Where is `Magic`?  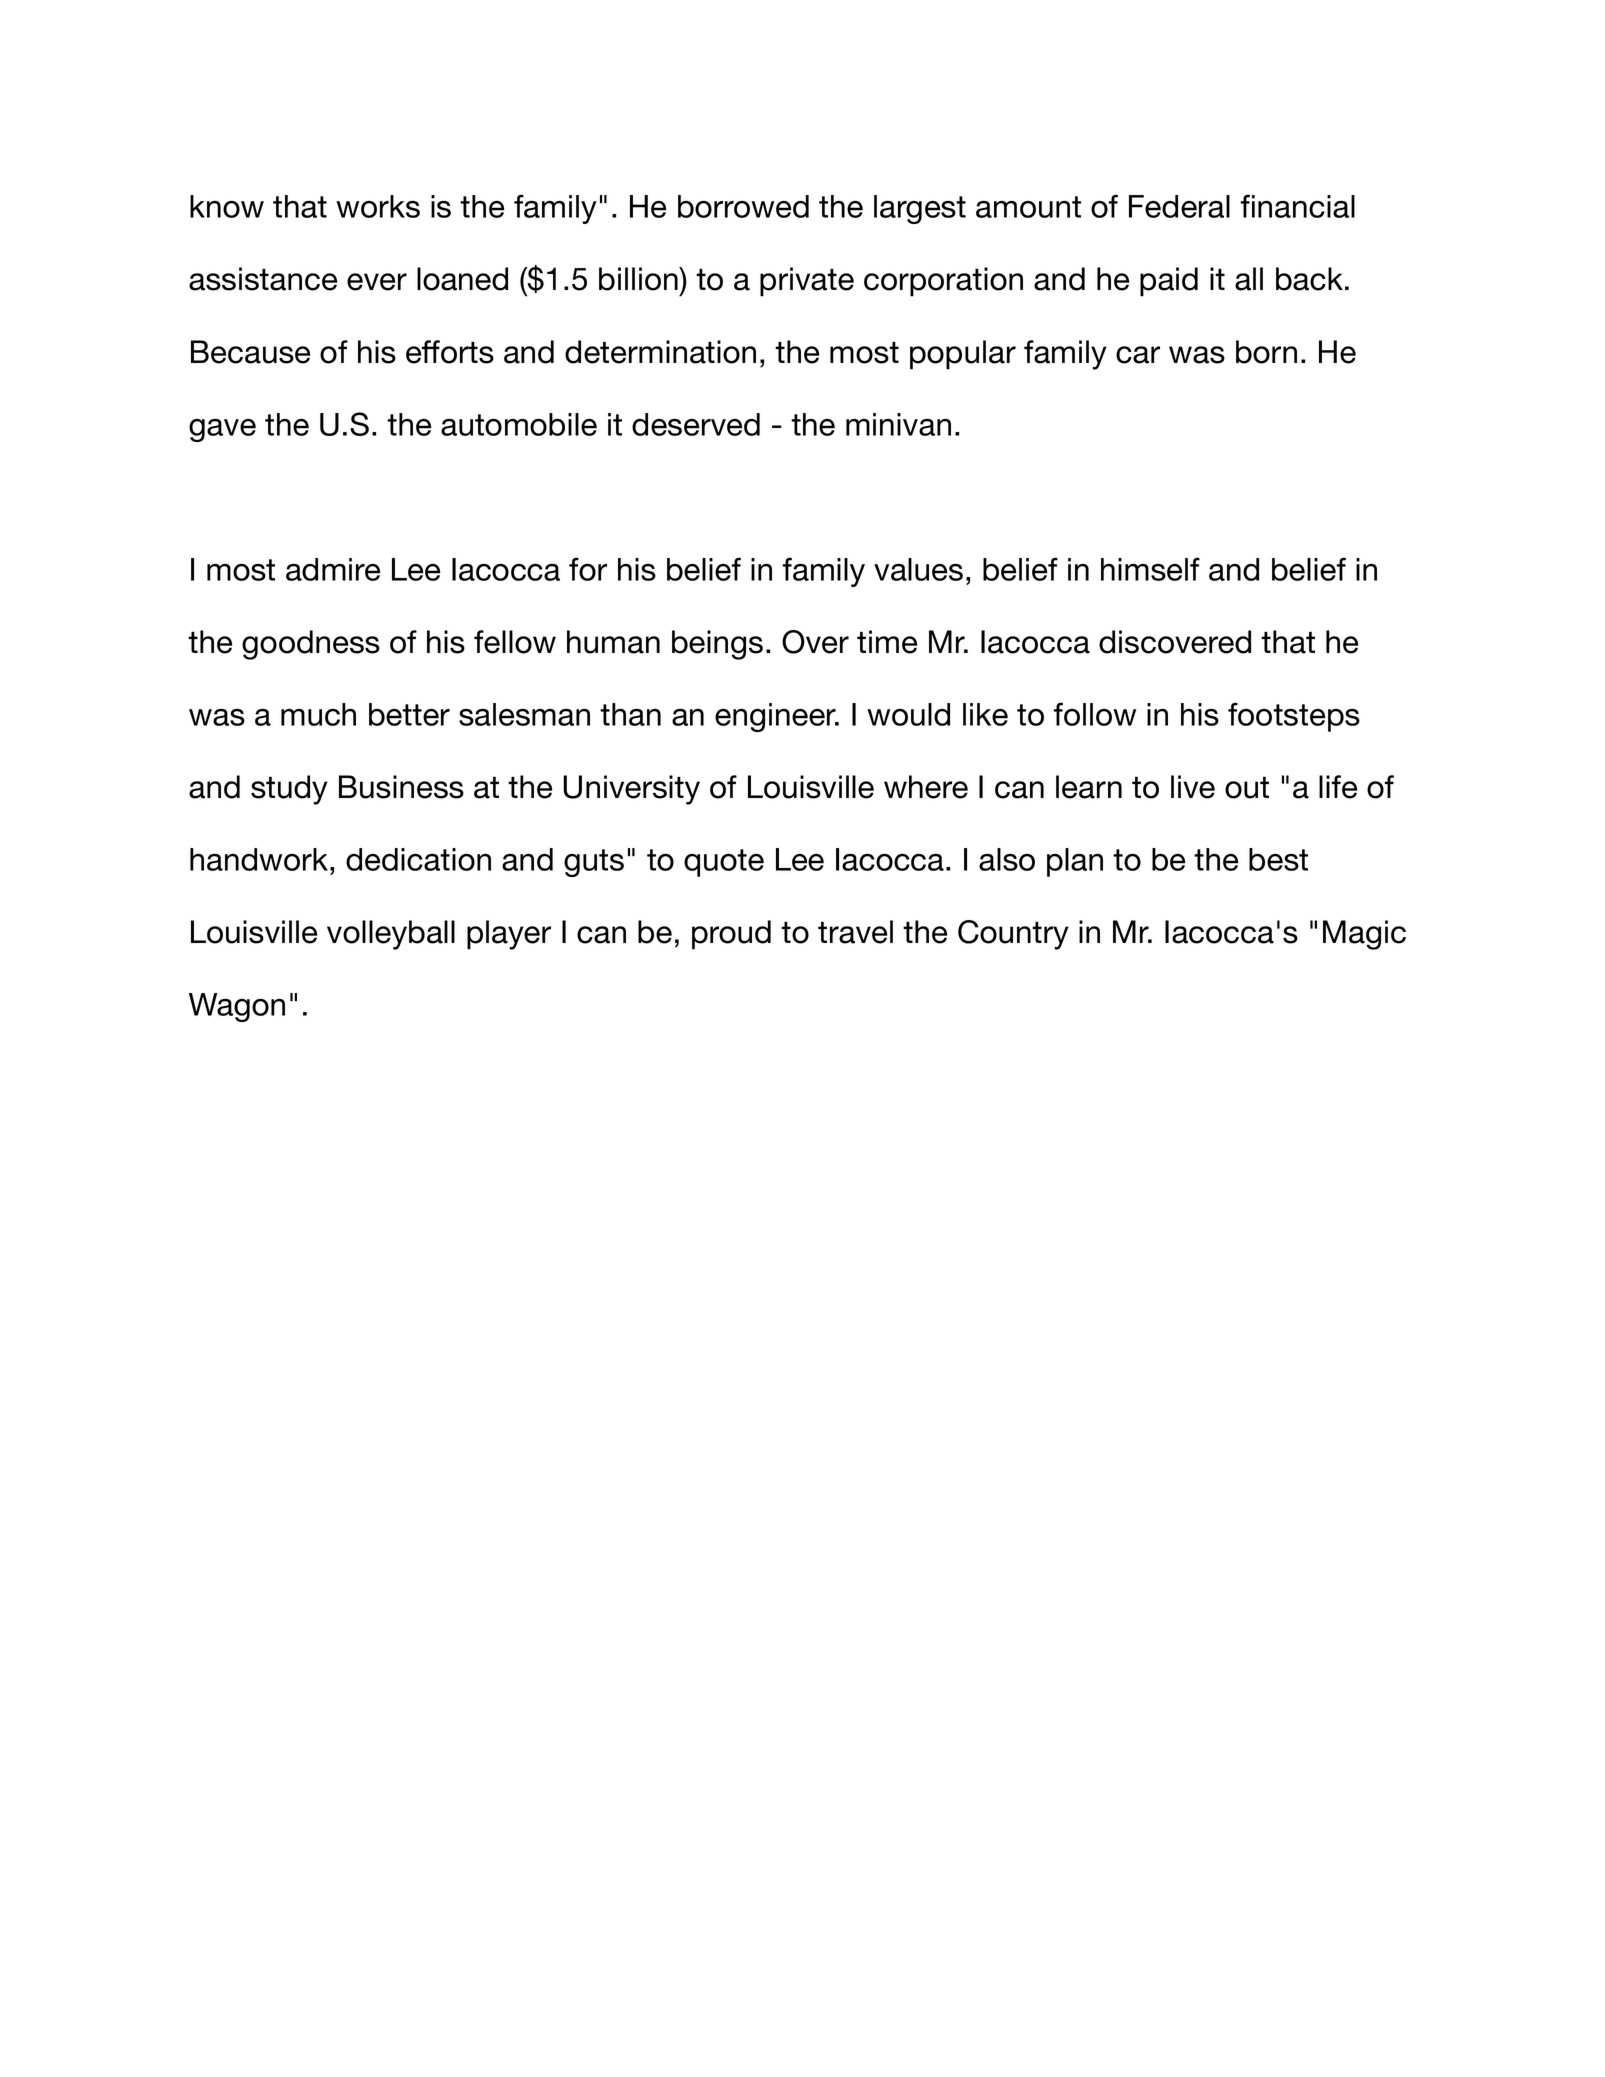 Magic is located at coordinates (1364, 935).
